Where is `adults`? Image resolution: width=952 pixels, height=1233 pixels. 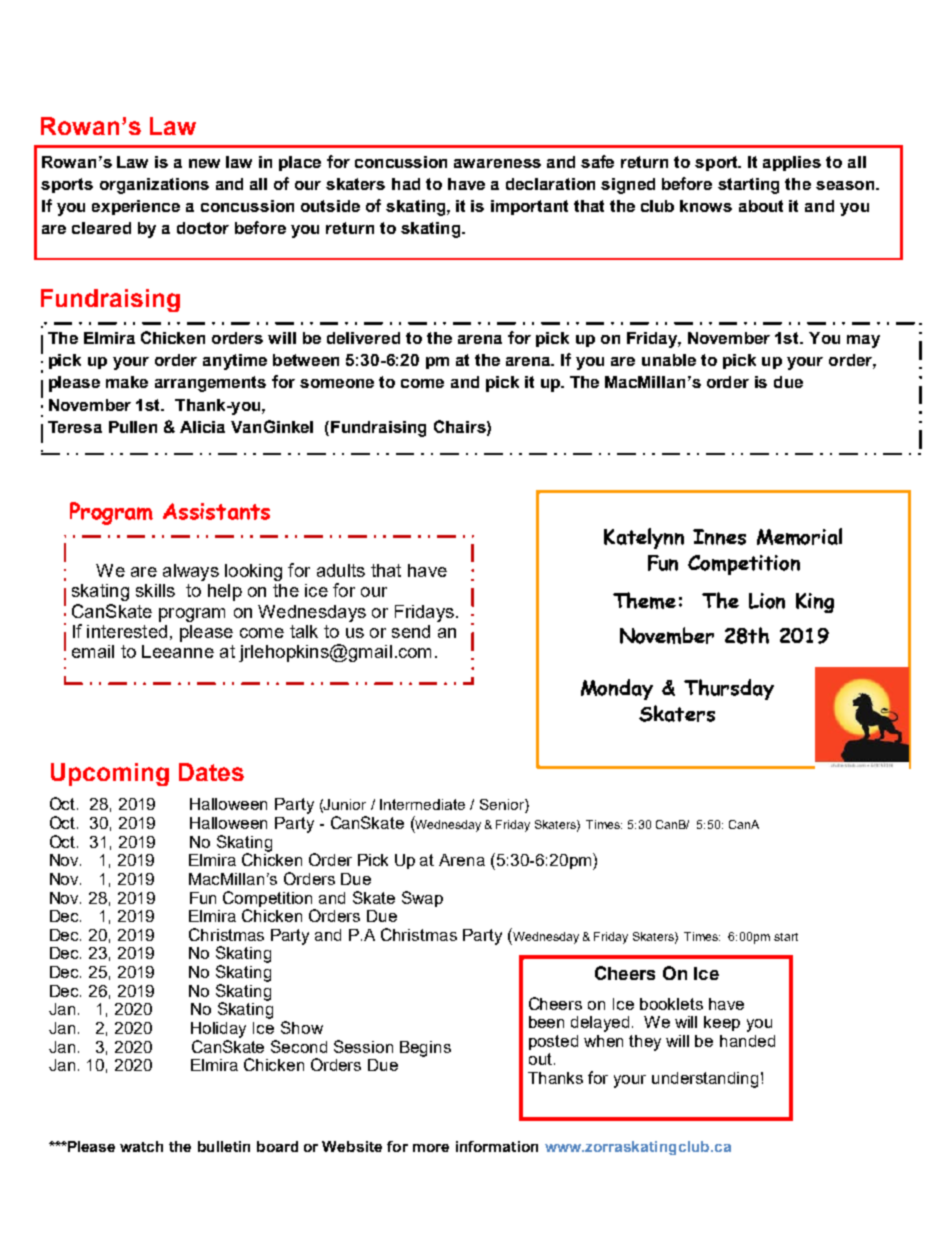
adults is located at coordinates (341, 570).
